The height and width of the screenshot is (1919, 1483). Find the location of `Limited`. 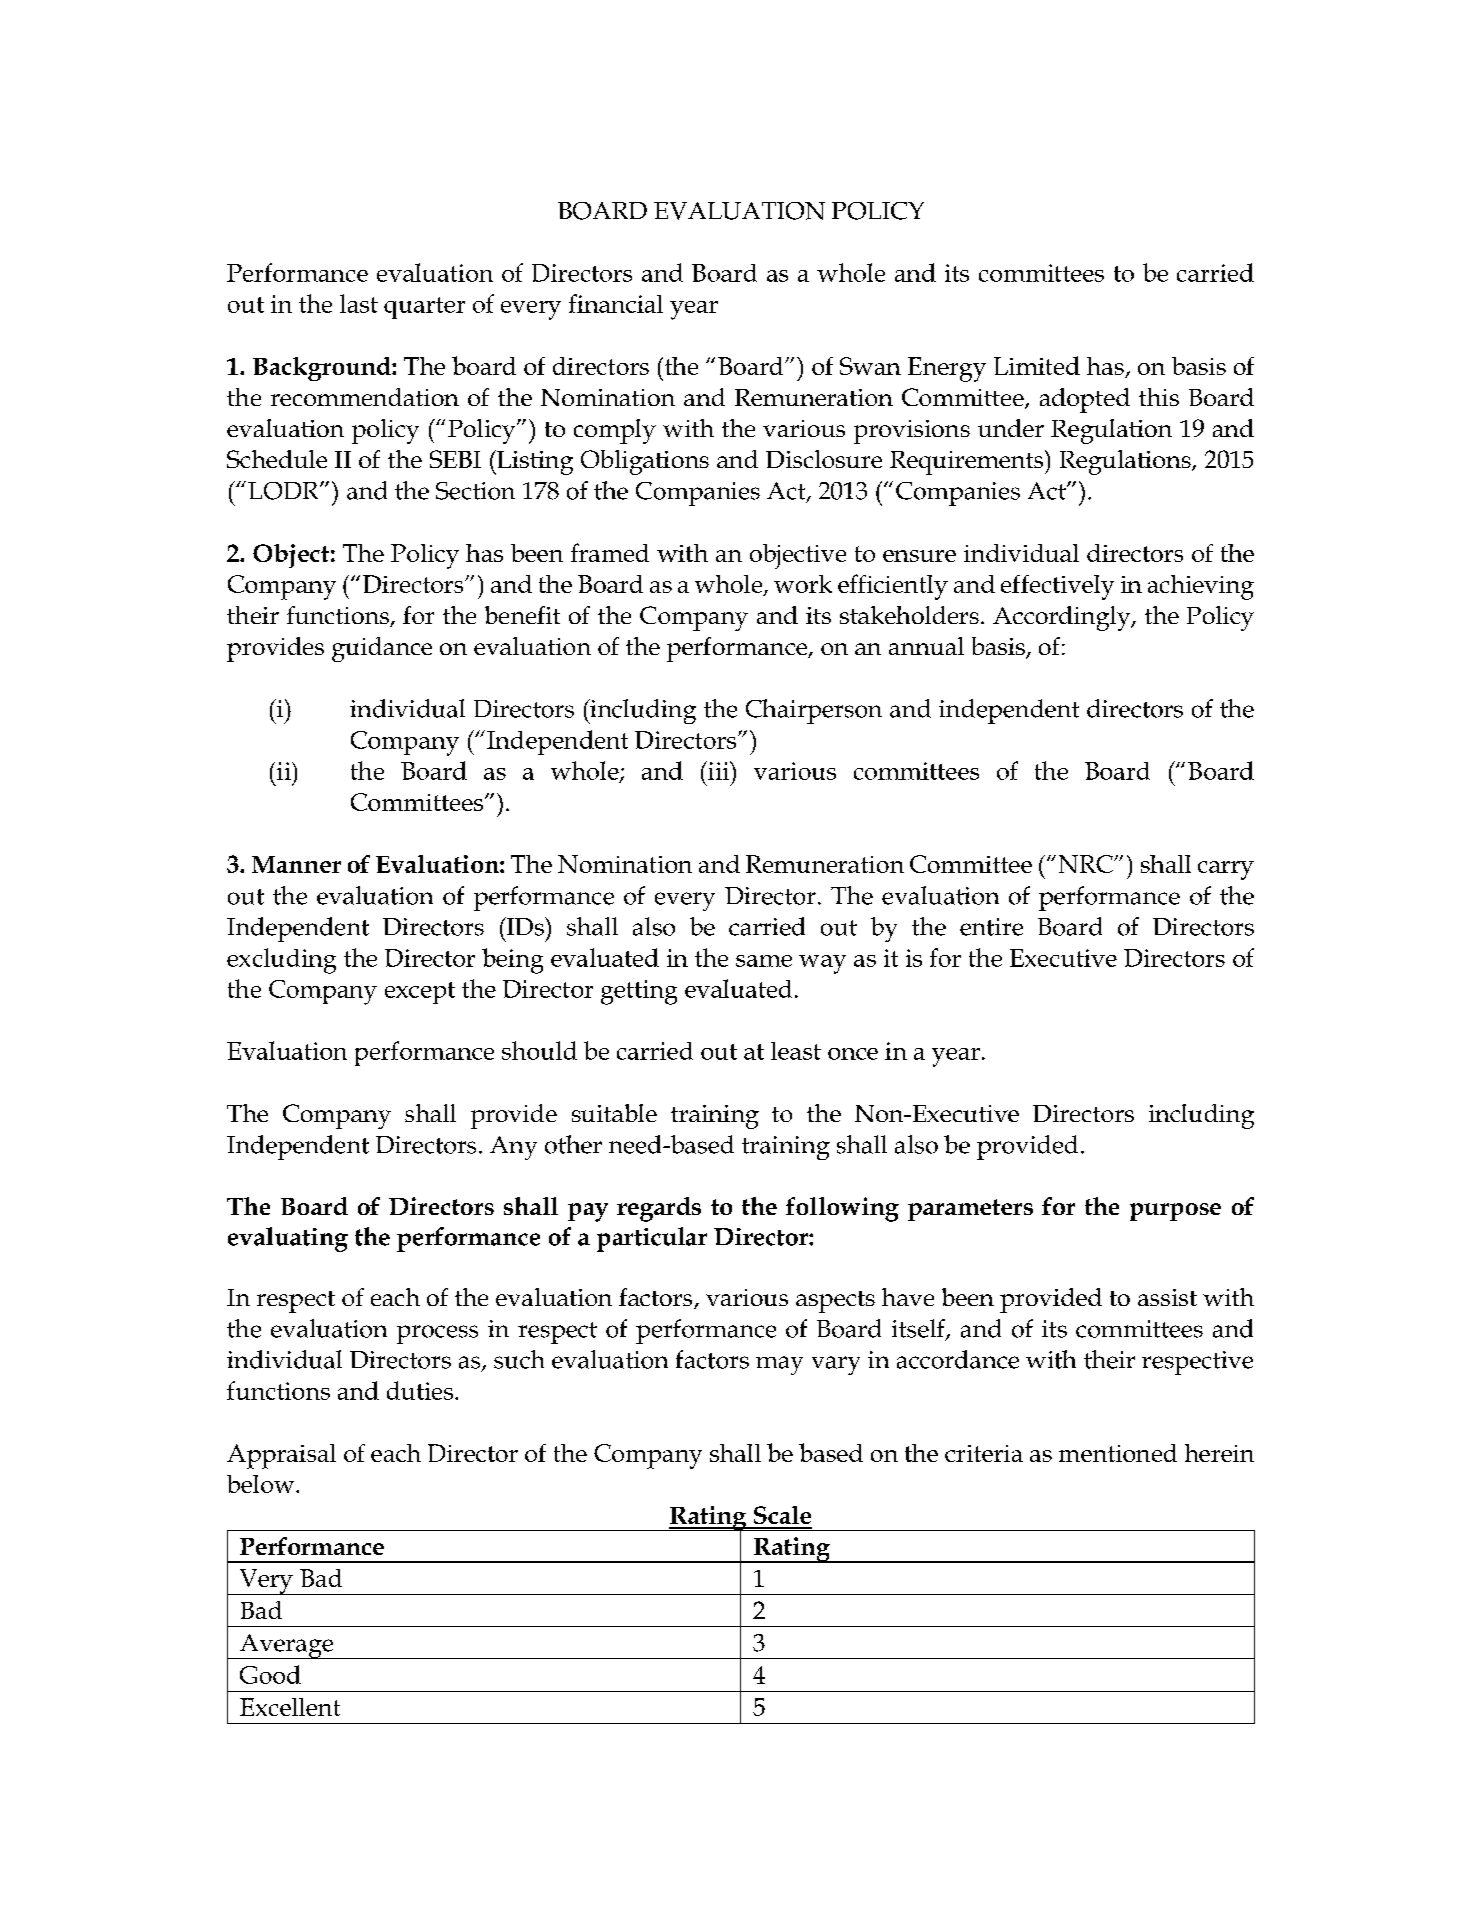

Limited is located at coordinates (1037, 365).
